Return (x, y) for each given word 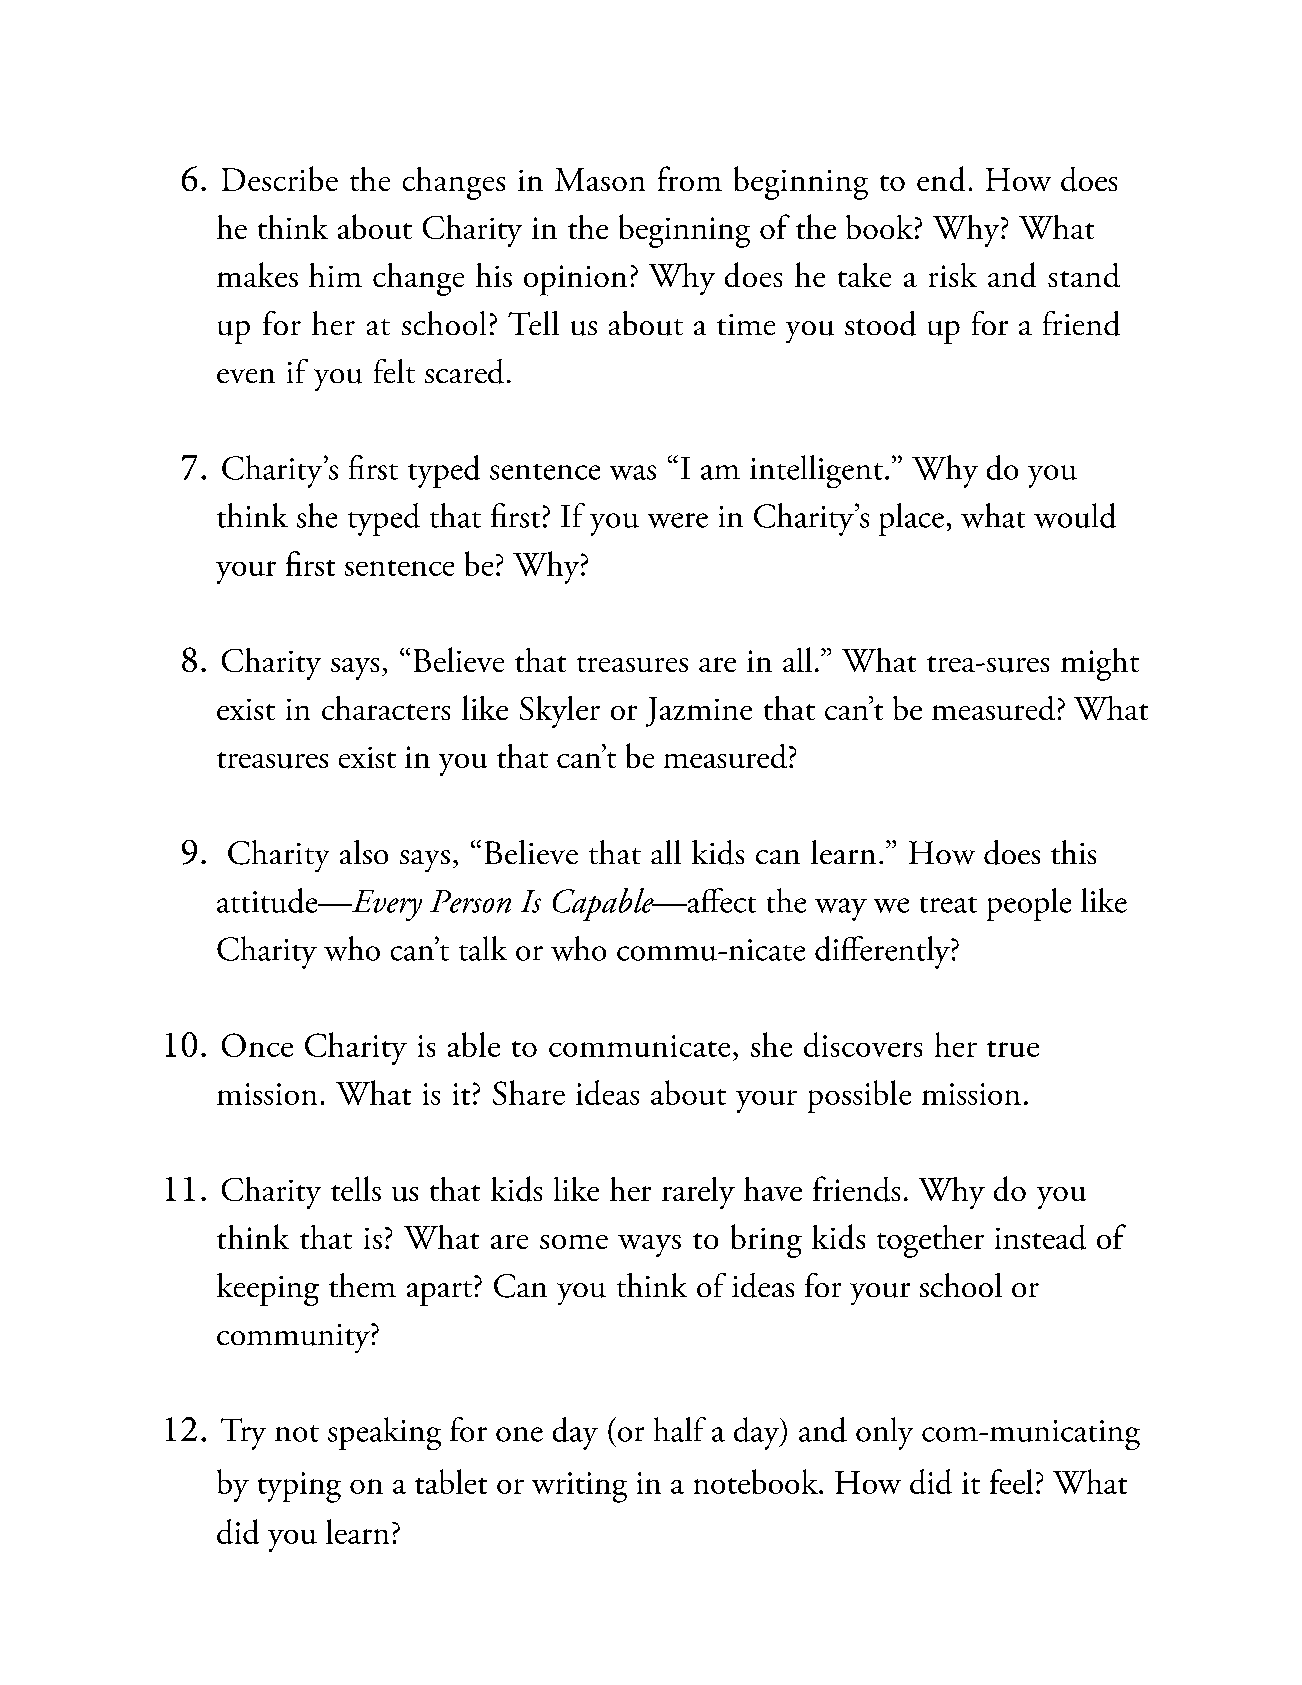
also (364, 852)
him (335, 275)
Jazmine (699, 712)
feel (1011, 1481)
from (690, 178)
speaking (384, 1433)
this (1073, 852)
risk (953, 275)
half (680, 1429)
